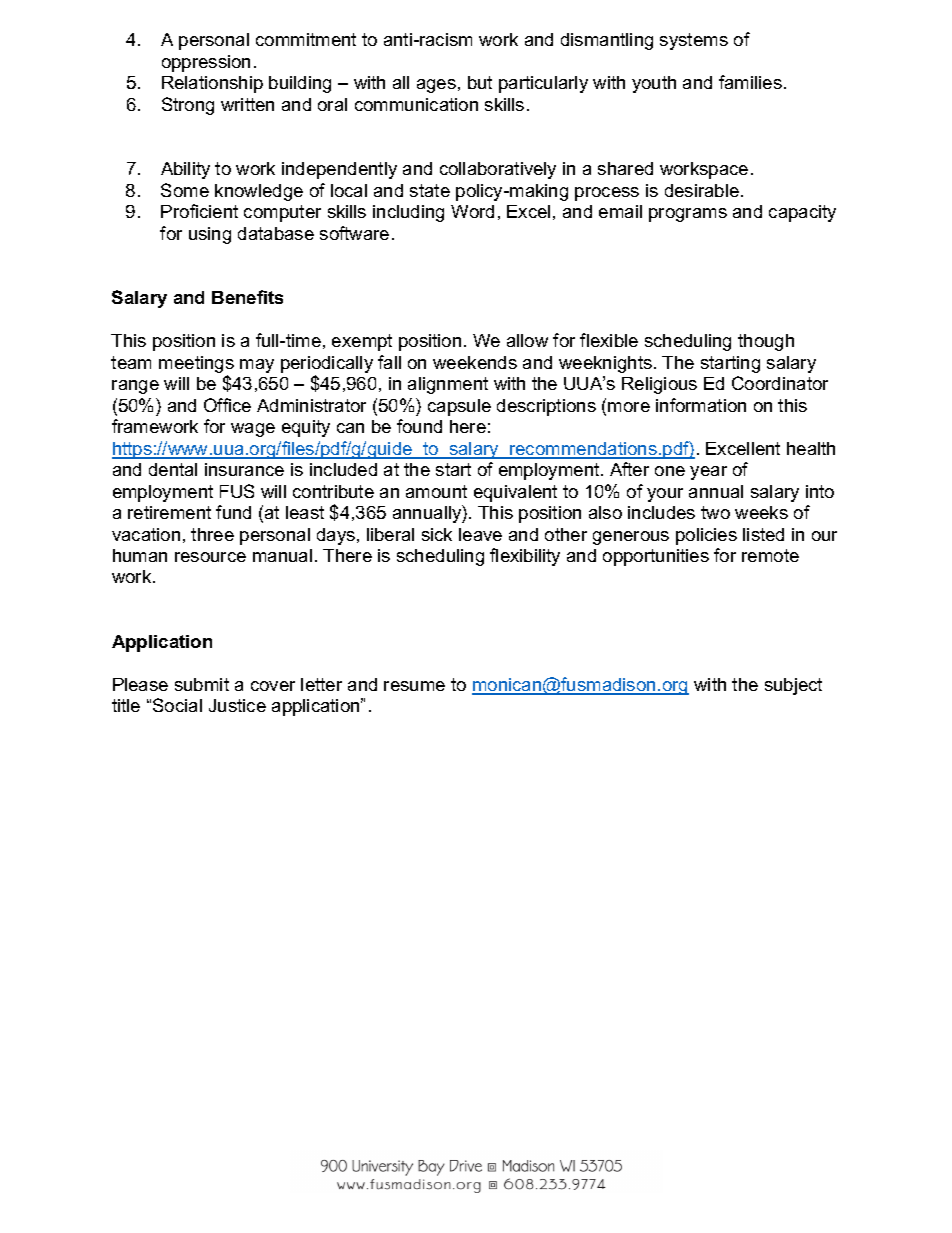 The height and width of the screenshot is (1233, 952). What do you see at coordinates (688, 215) in the screenshot?
I see `programs` at bounding box center [688, 215].
